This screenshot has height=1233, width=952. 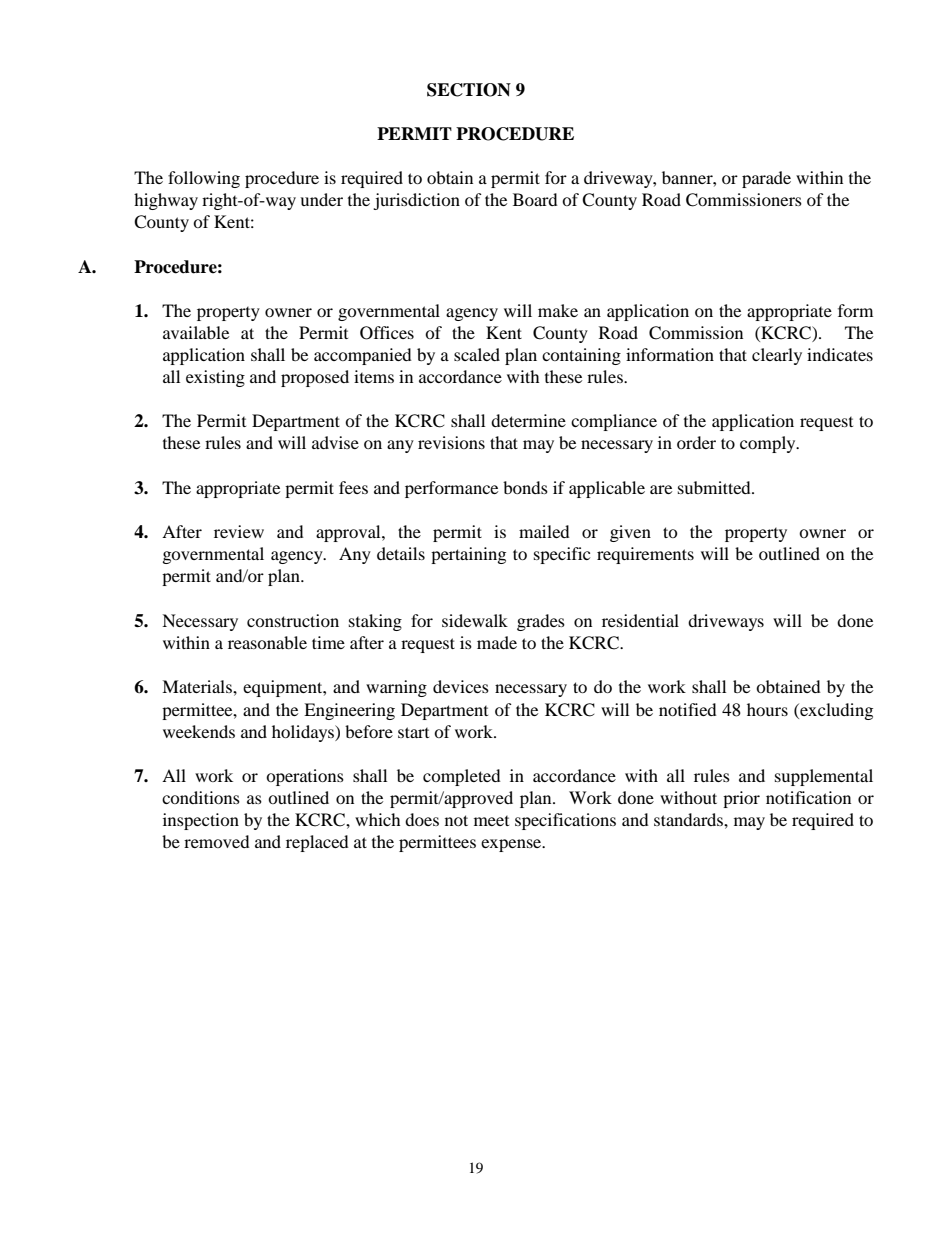 I want to click on hours, so click(x=767, y=709).
